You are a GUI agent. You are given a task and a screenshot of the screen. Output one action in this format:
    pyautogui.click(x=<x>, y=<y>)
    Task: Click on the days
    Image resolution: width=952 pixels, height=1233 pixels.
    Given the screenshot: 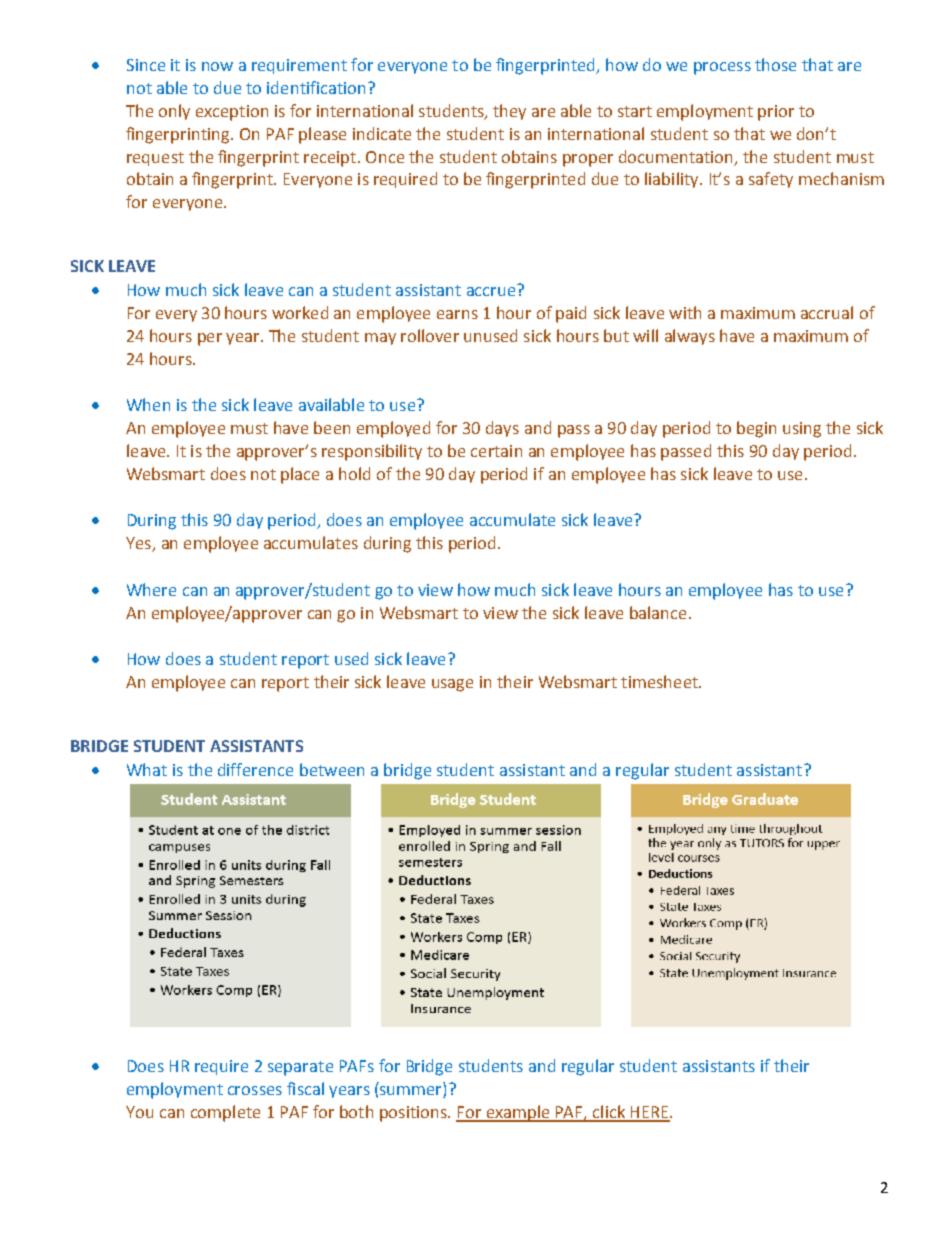 What is the action you would take?
    pyautogui.click(x=502, y=429)
